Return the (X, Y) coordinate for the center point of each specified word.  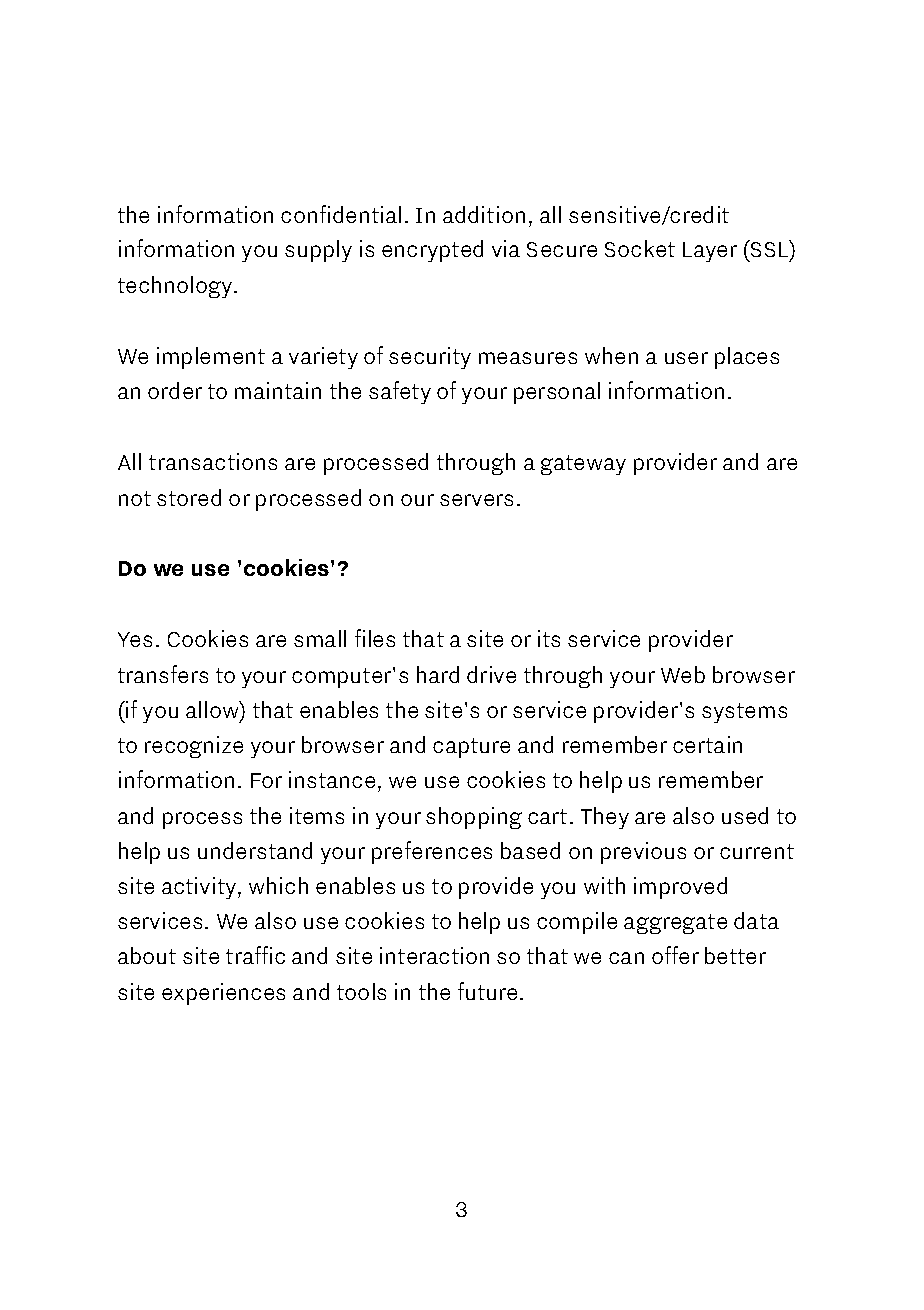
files (375, 638)
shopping (474, 818)
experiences (223, 994)
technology (176, 287)
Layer (710, 252)
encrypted (432, 251)
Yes (135, 639)
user (686, 358)
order (175, 390)
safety (400, 392)
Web (683, 674)
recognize (194, 747)
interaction (434, 955)
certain (707, 744)
